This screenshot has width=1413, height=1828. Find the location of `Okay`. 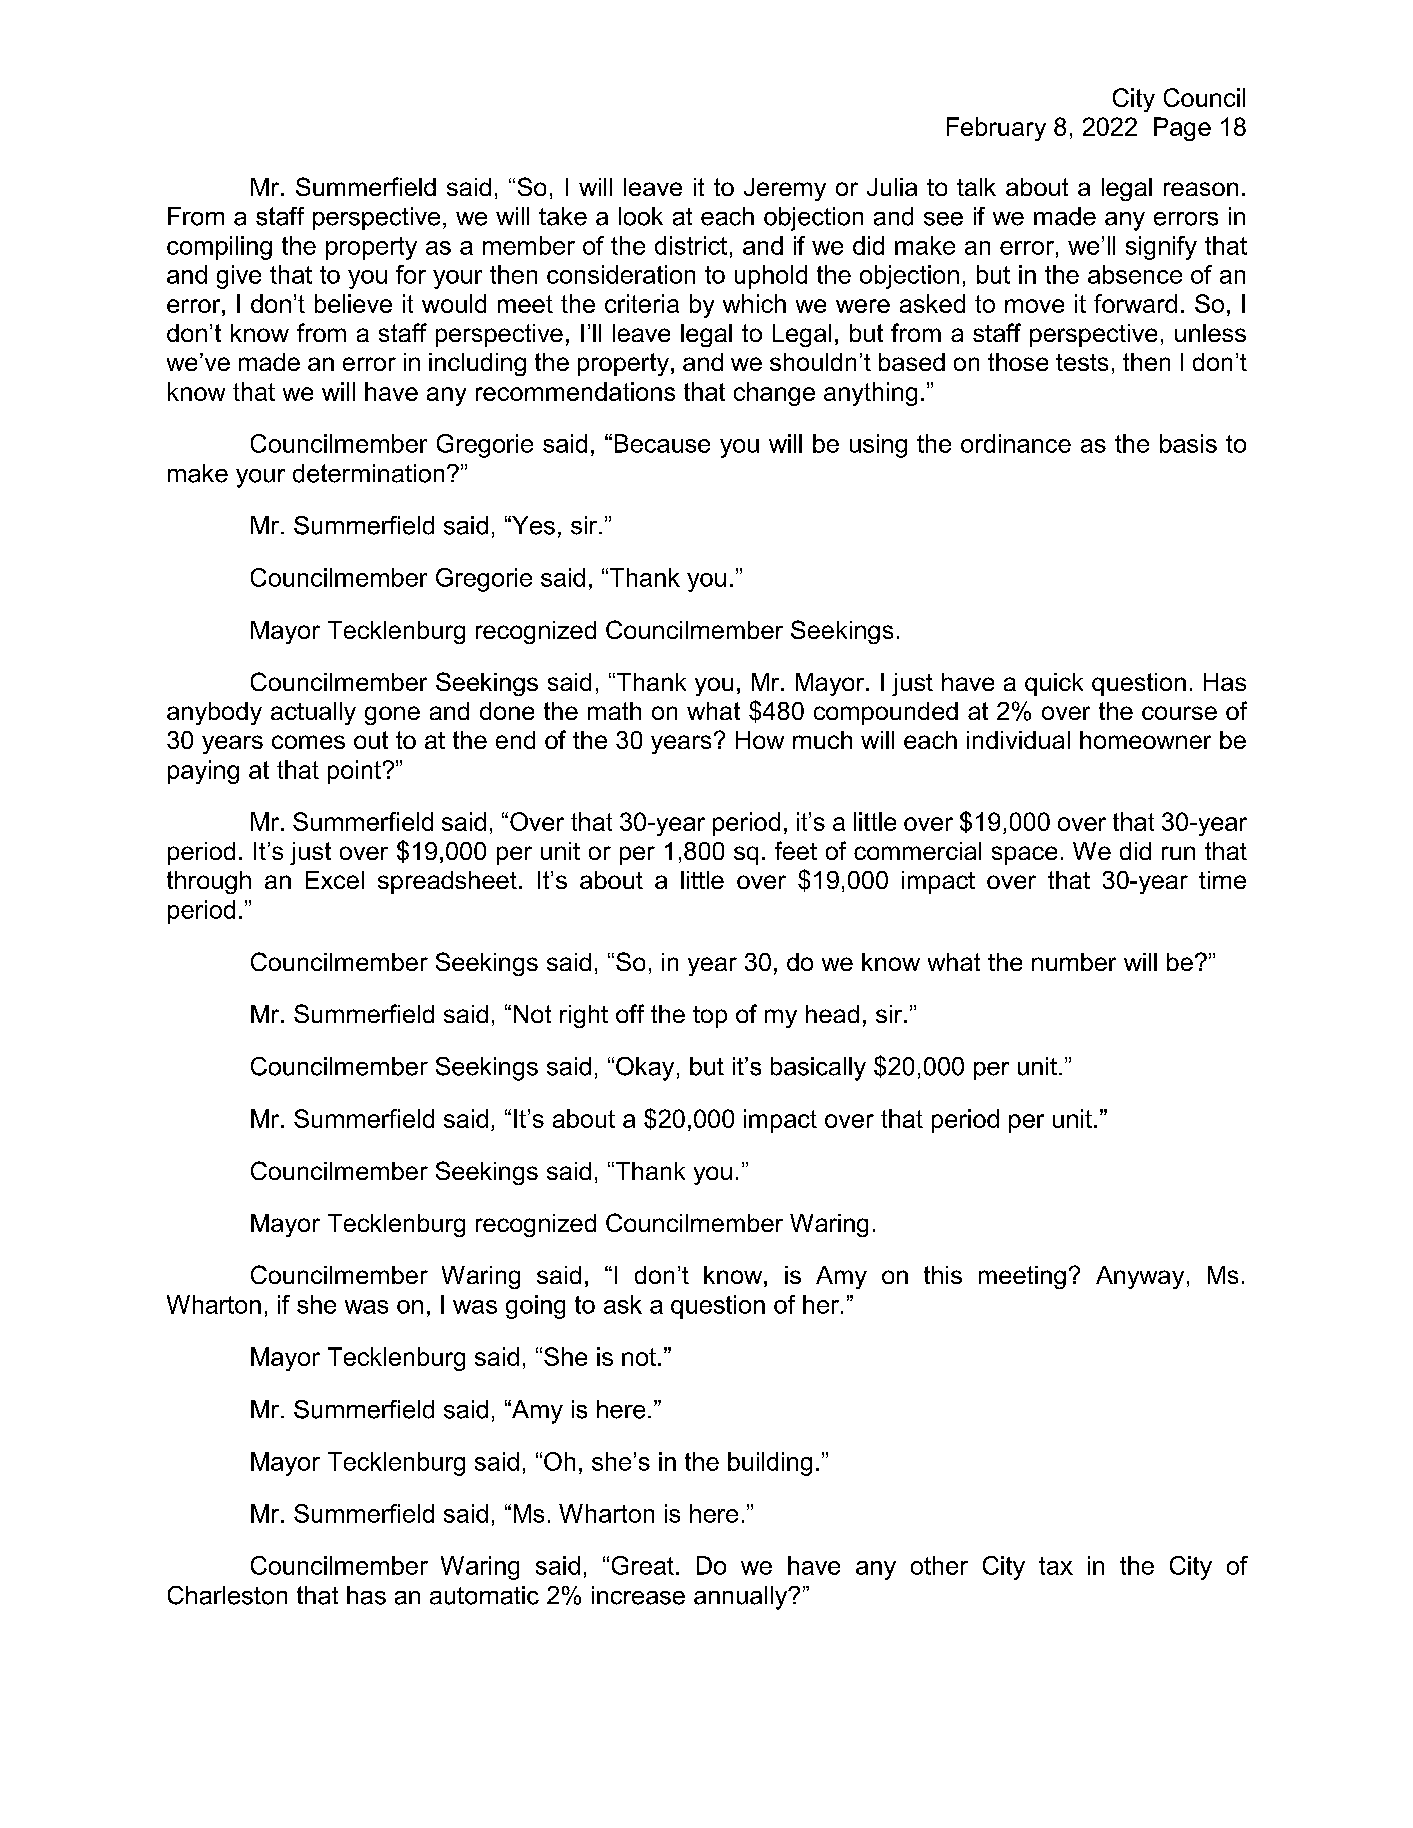

Okay is located at coordinates (645, 1069).
